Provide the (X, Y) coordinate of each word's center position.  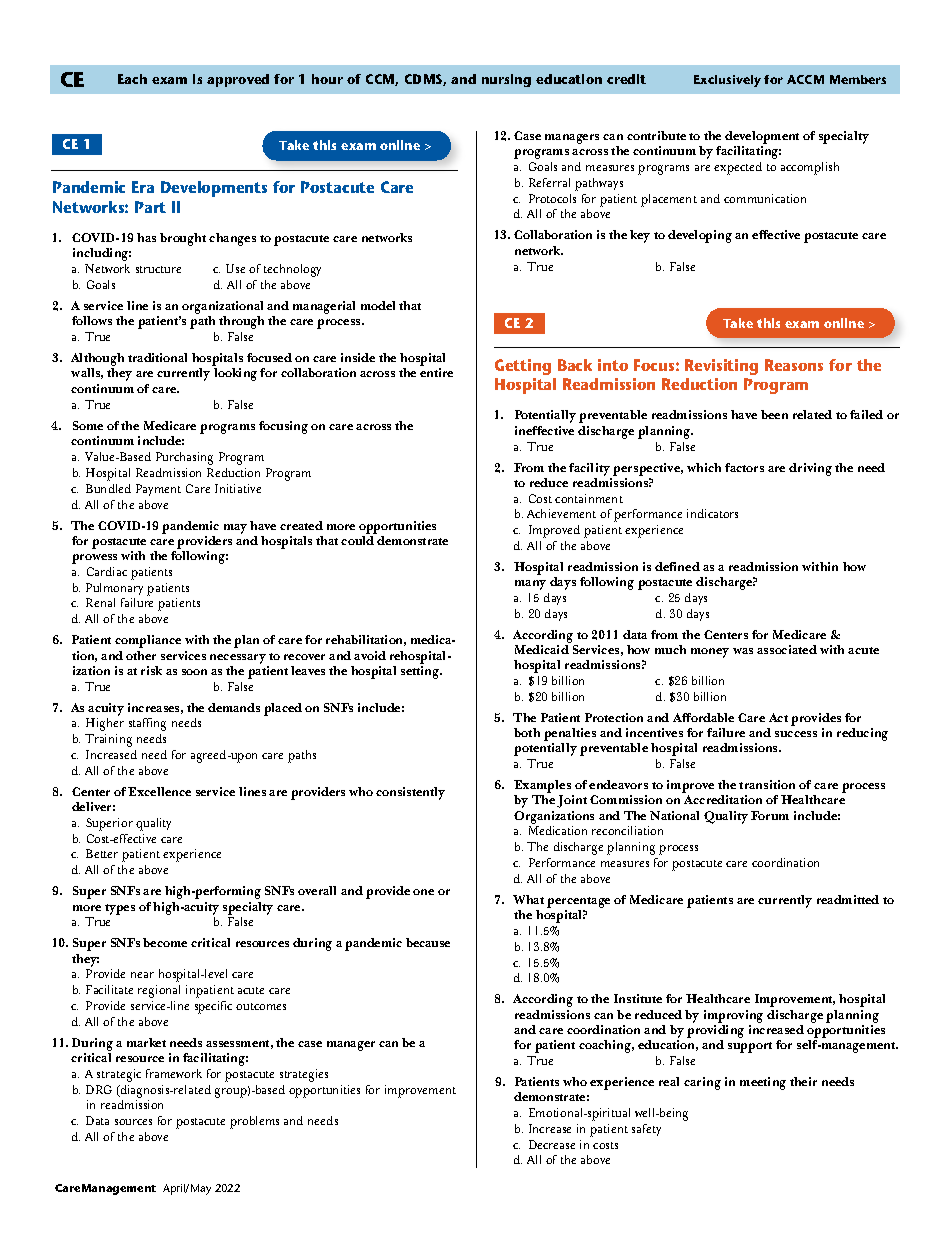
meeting (763, 1083)
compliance (148, 641)
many (530, 585)
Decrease (552, 1144)
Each (132, 79)
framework (174, 1073)
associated (787, 649)
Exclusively (727, 81)
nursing (506, 80)
